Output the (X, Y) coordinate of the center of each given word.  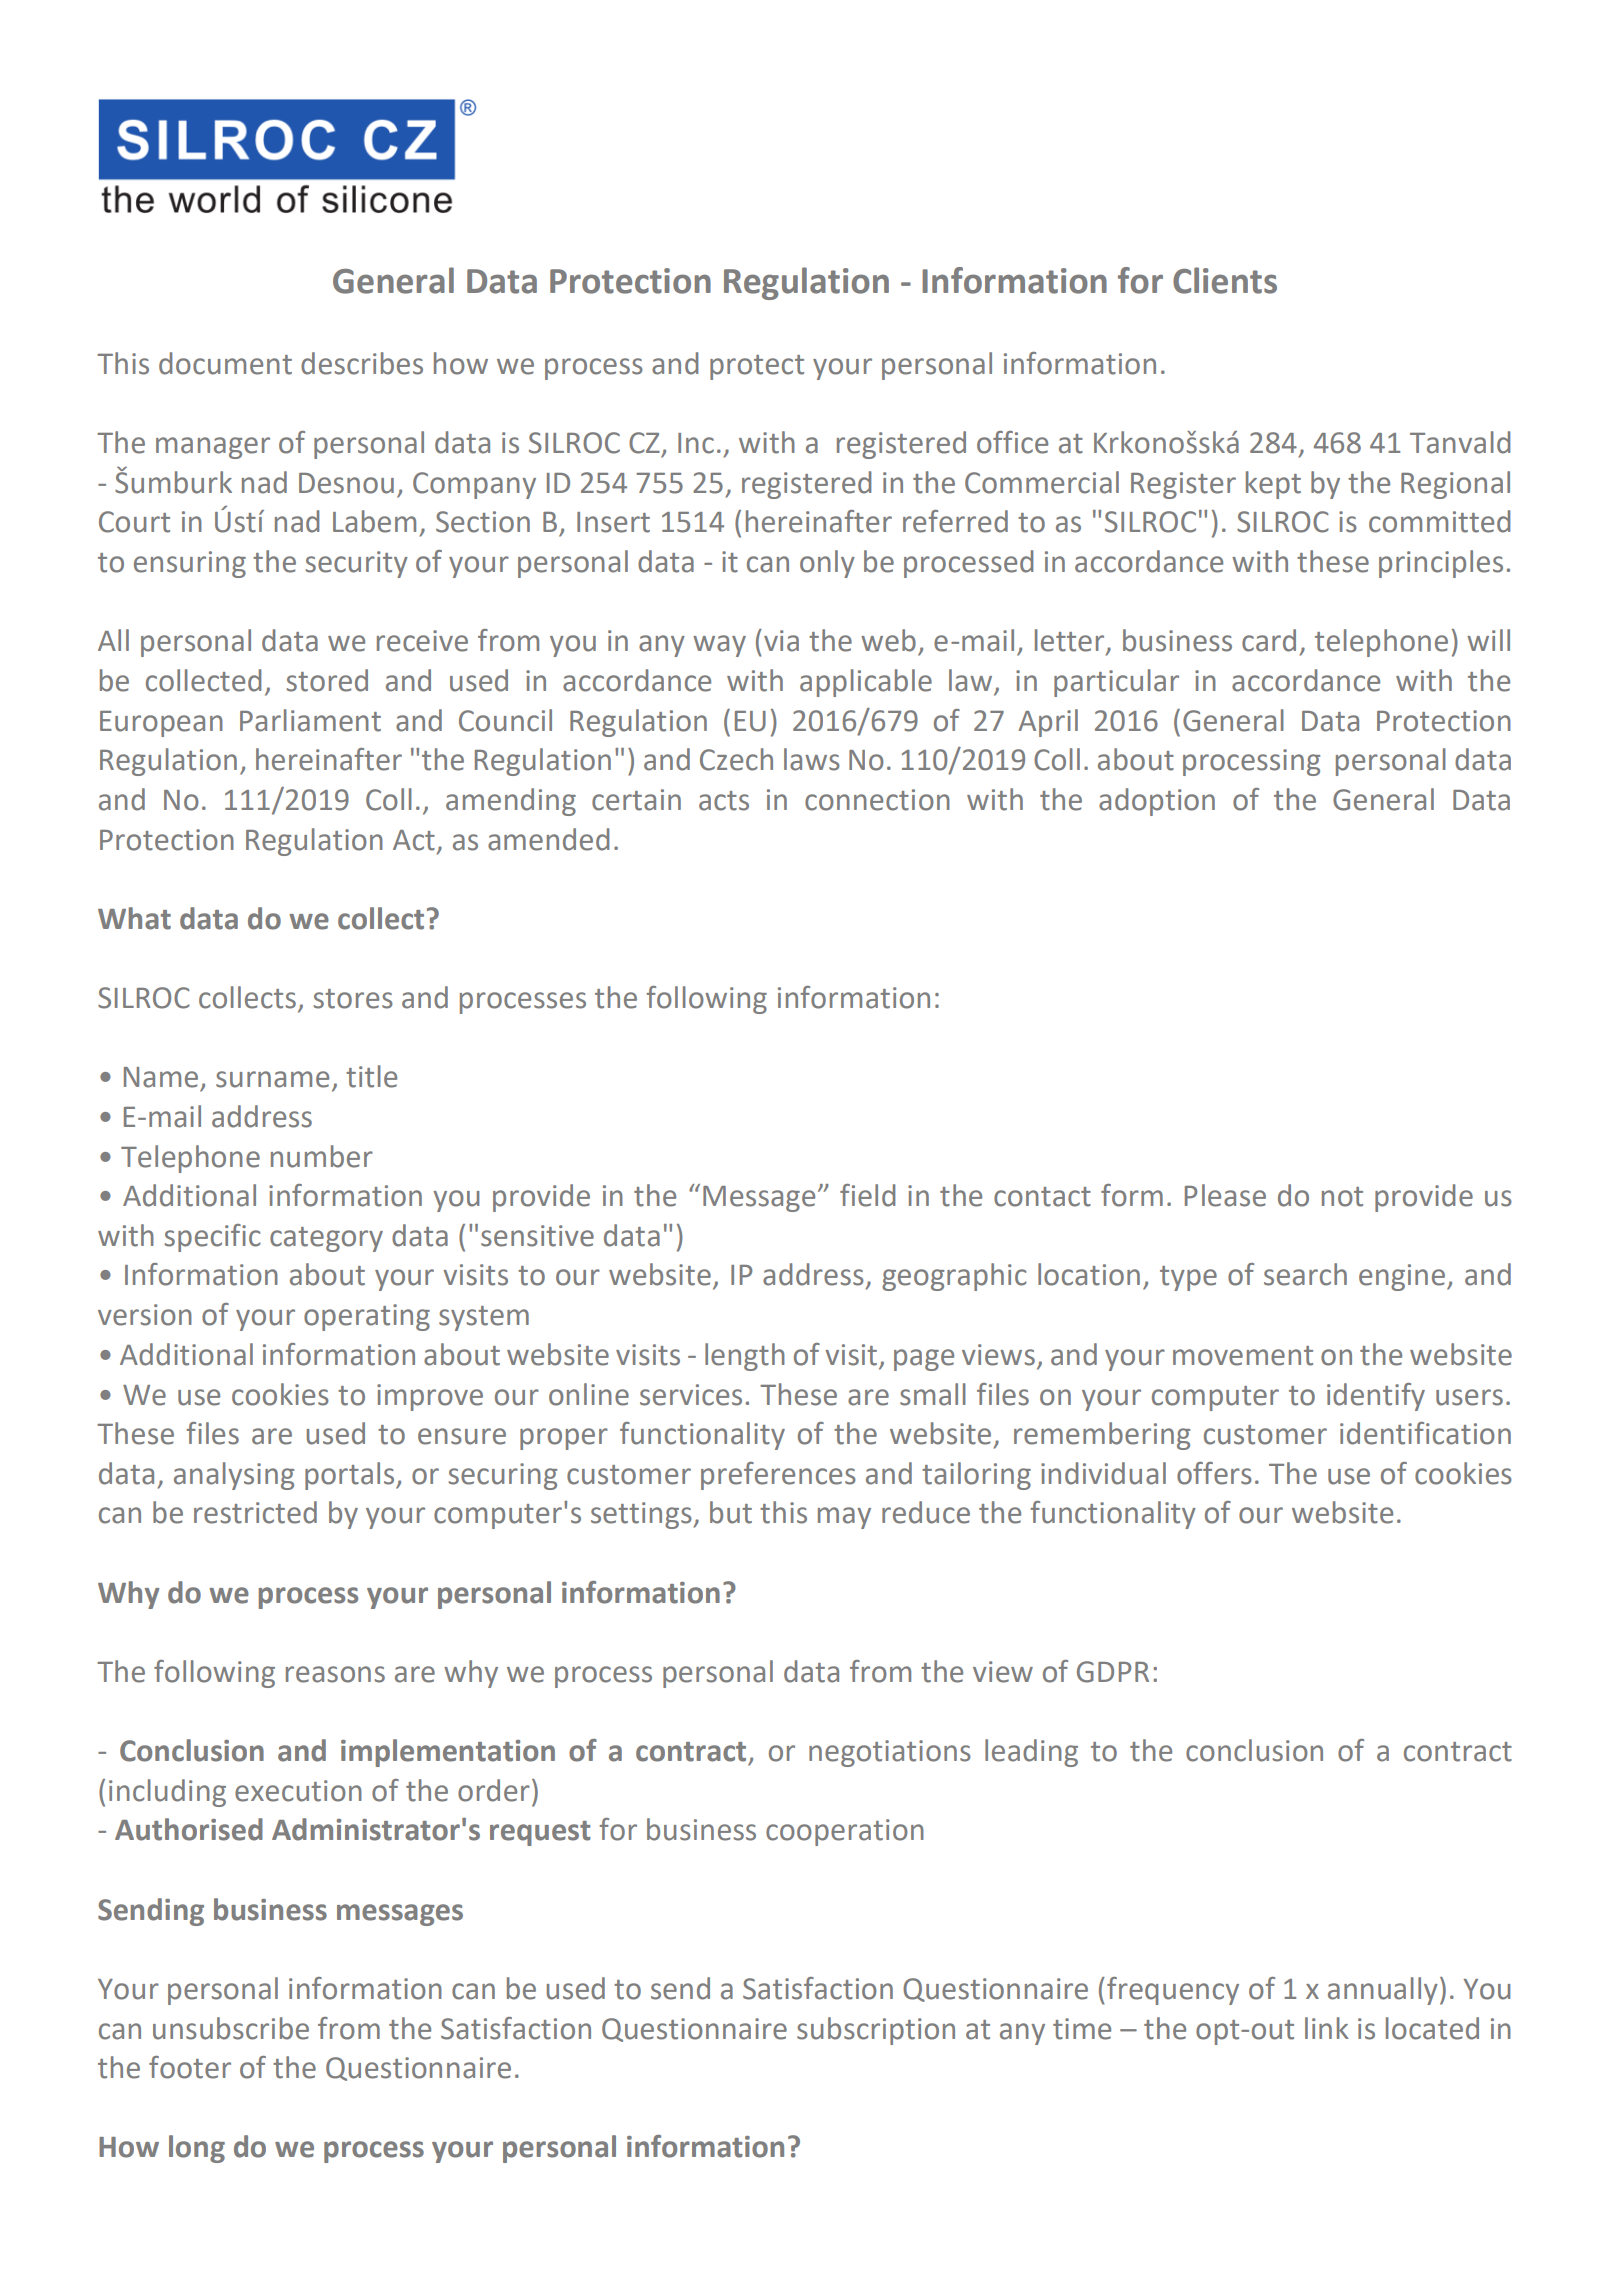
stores (353, 999)
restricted (255, 1512)
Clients (1225, 280)
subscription (876, 2031)
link (1327, 2028)
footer (190, 2067)
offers (1214, 1473)
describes (362, 363)
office (1012, 442)
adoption (1157, 802)
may (844, 1518)
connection (877, 800)
